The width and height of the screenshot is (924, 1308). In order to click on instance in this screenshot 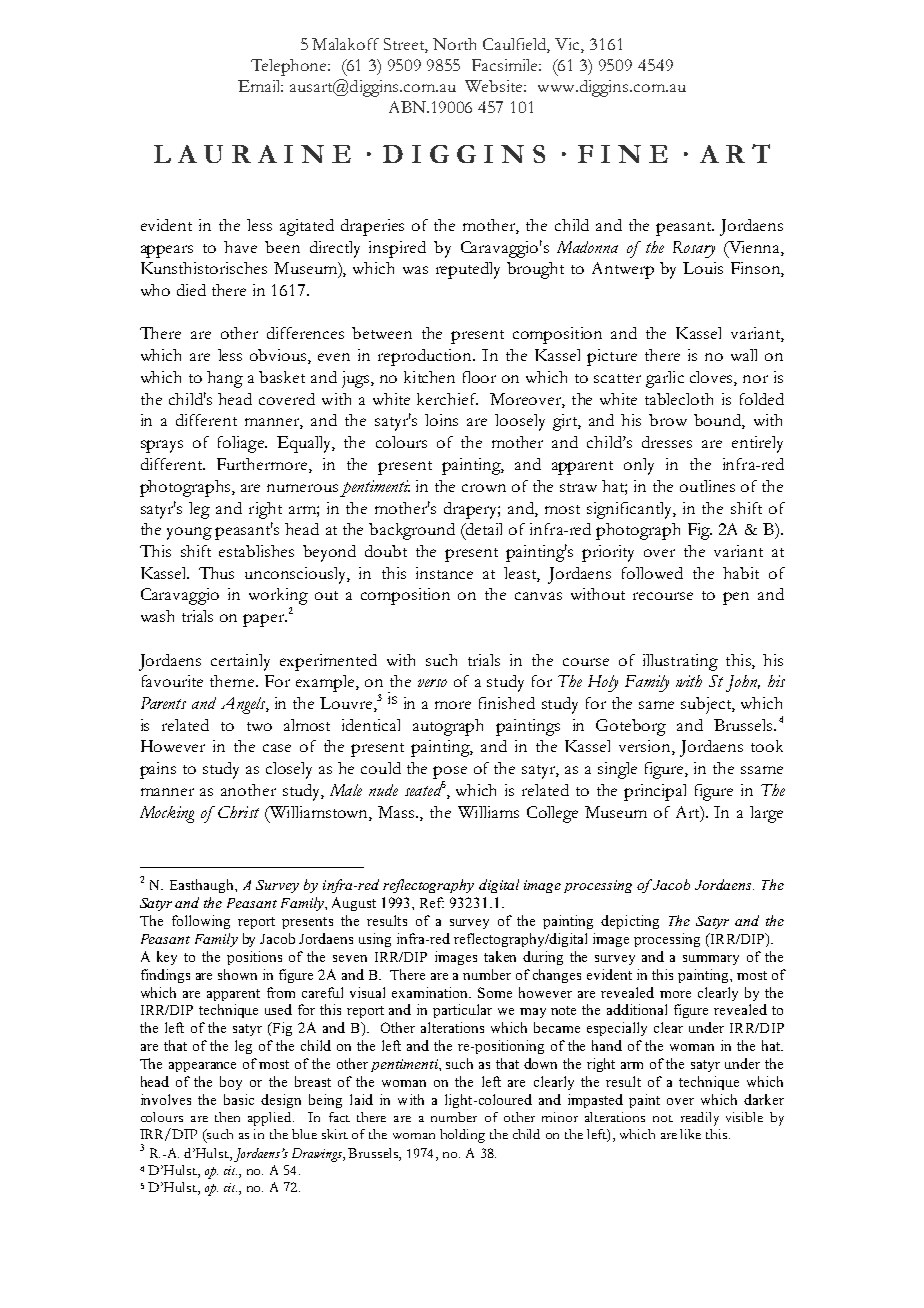, I will do `click(444, 573)`.
